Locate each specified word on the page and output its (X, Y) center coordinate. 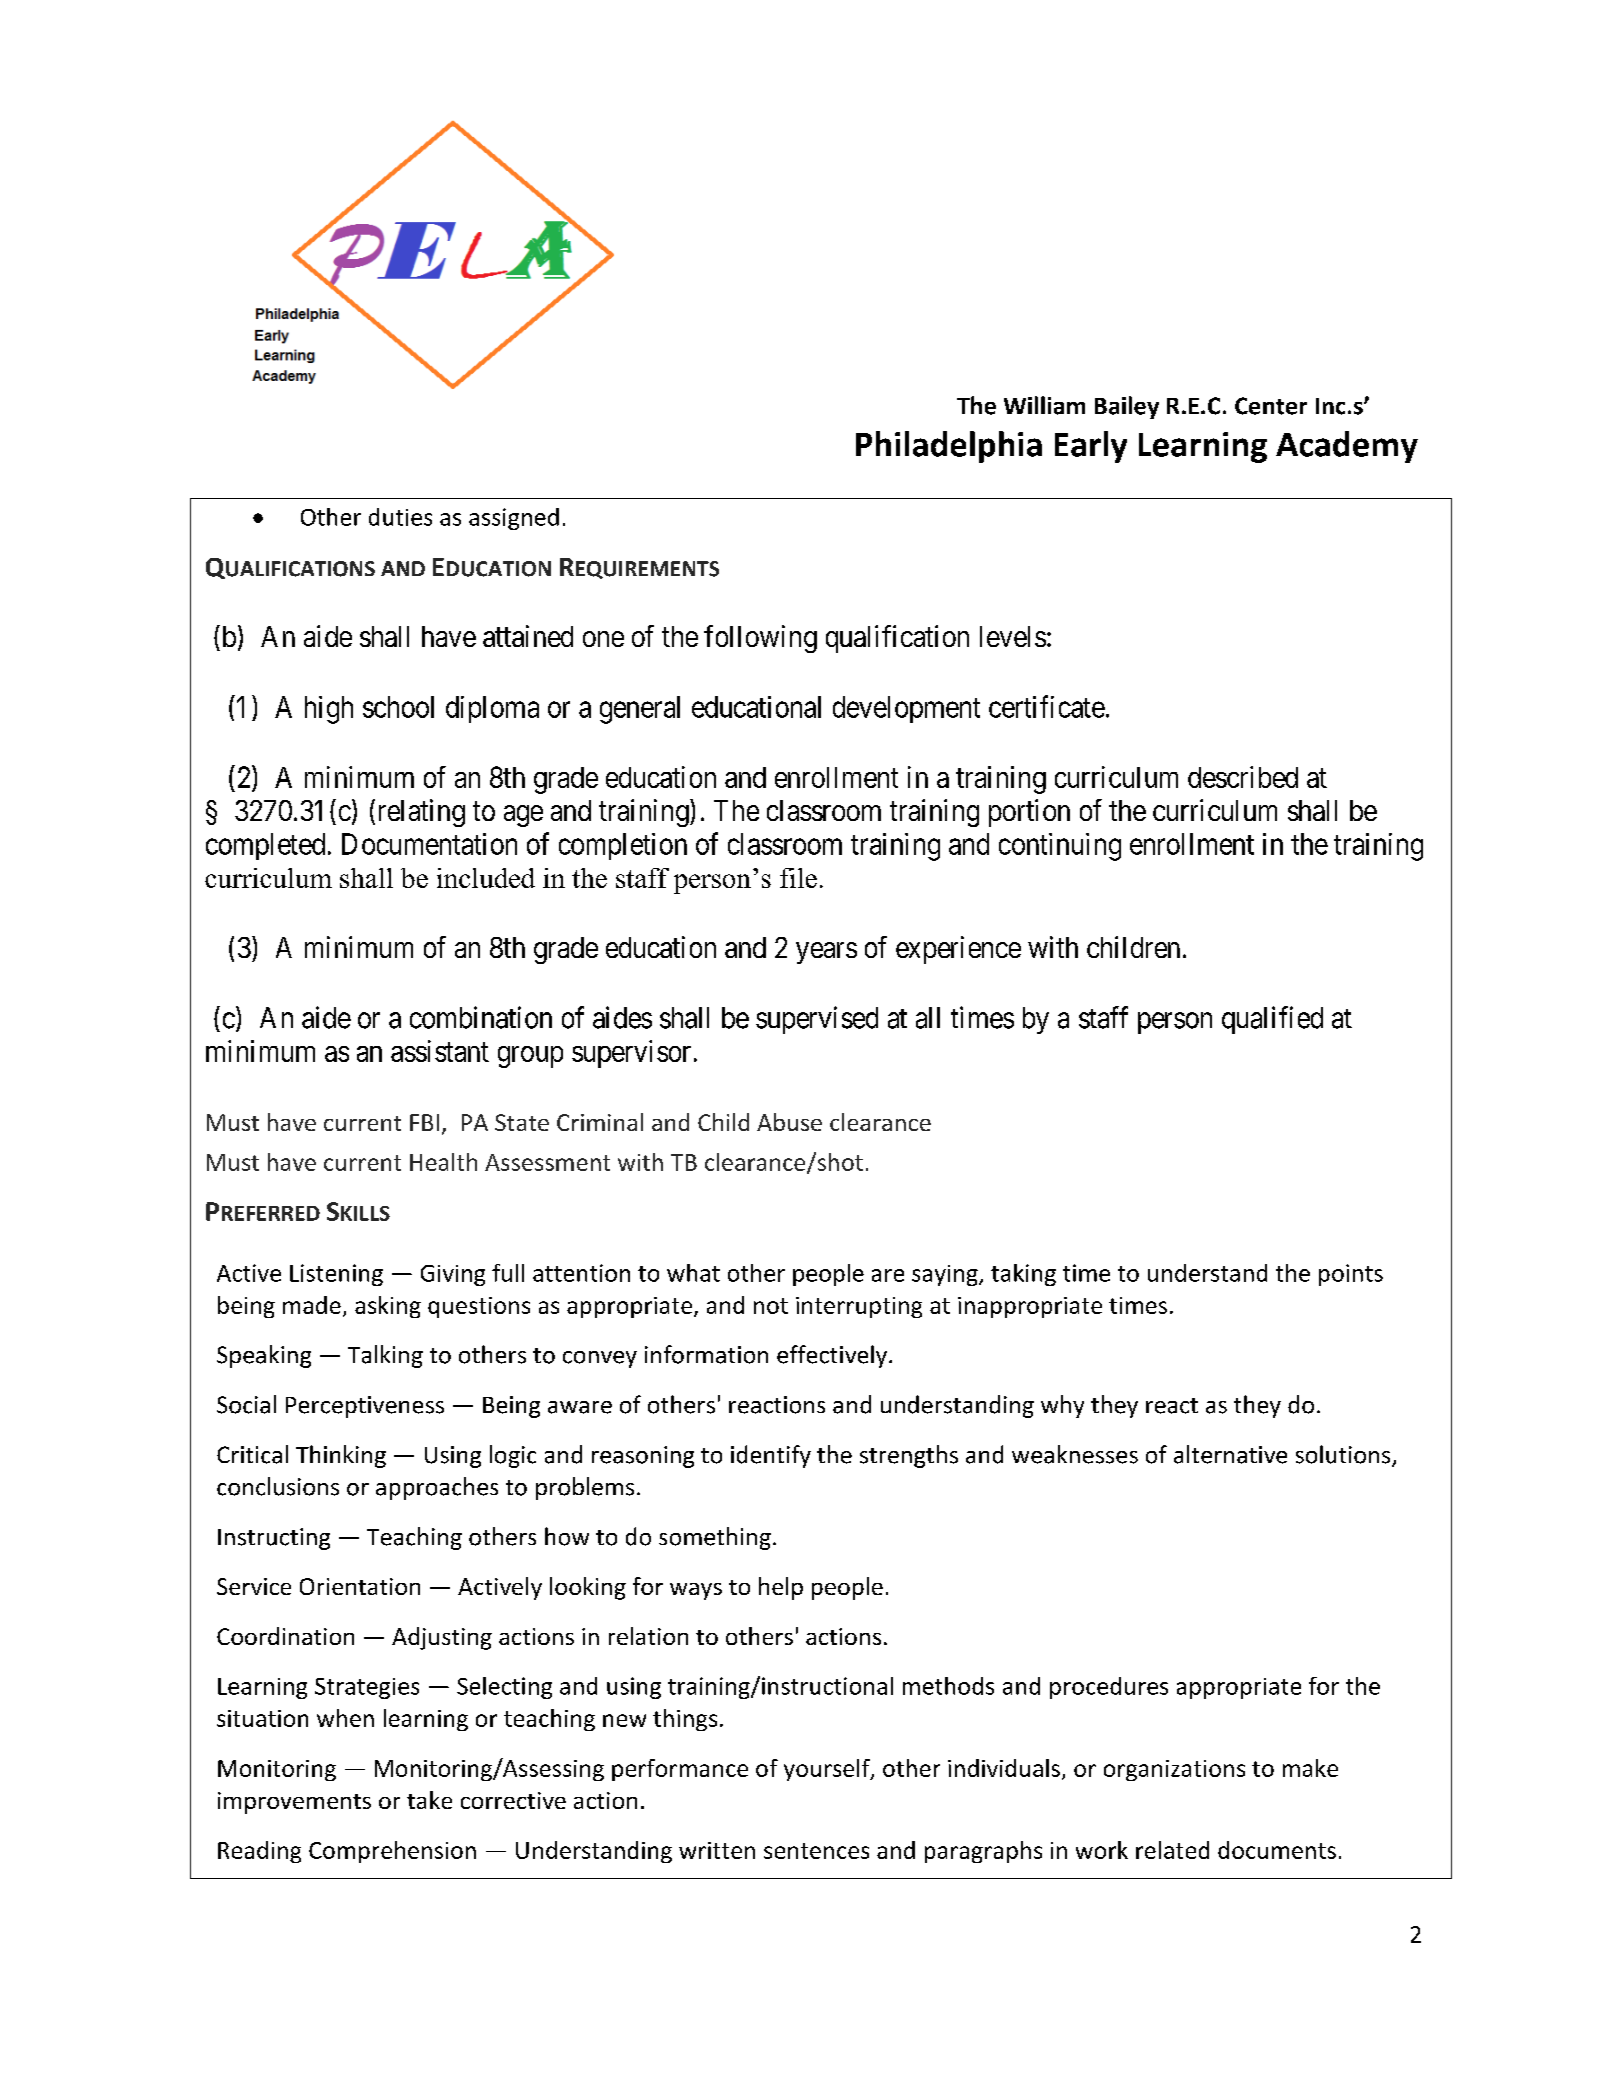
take (429, 1800)
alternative (1230, 1454)
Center (1271, 406)
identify (771, 1456)
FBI (424, 1122)
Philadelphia (949, 447)
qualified (1272, 1020)
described (1243, 777)
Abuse (789, 1122)
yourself (828, 1770)
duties (400, 517)
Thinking (341, 1456)
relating (419, 813)
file (798, 878)
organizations (1174, 1770)
